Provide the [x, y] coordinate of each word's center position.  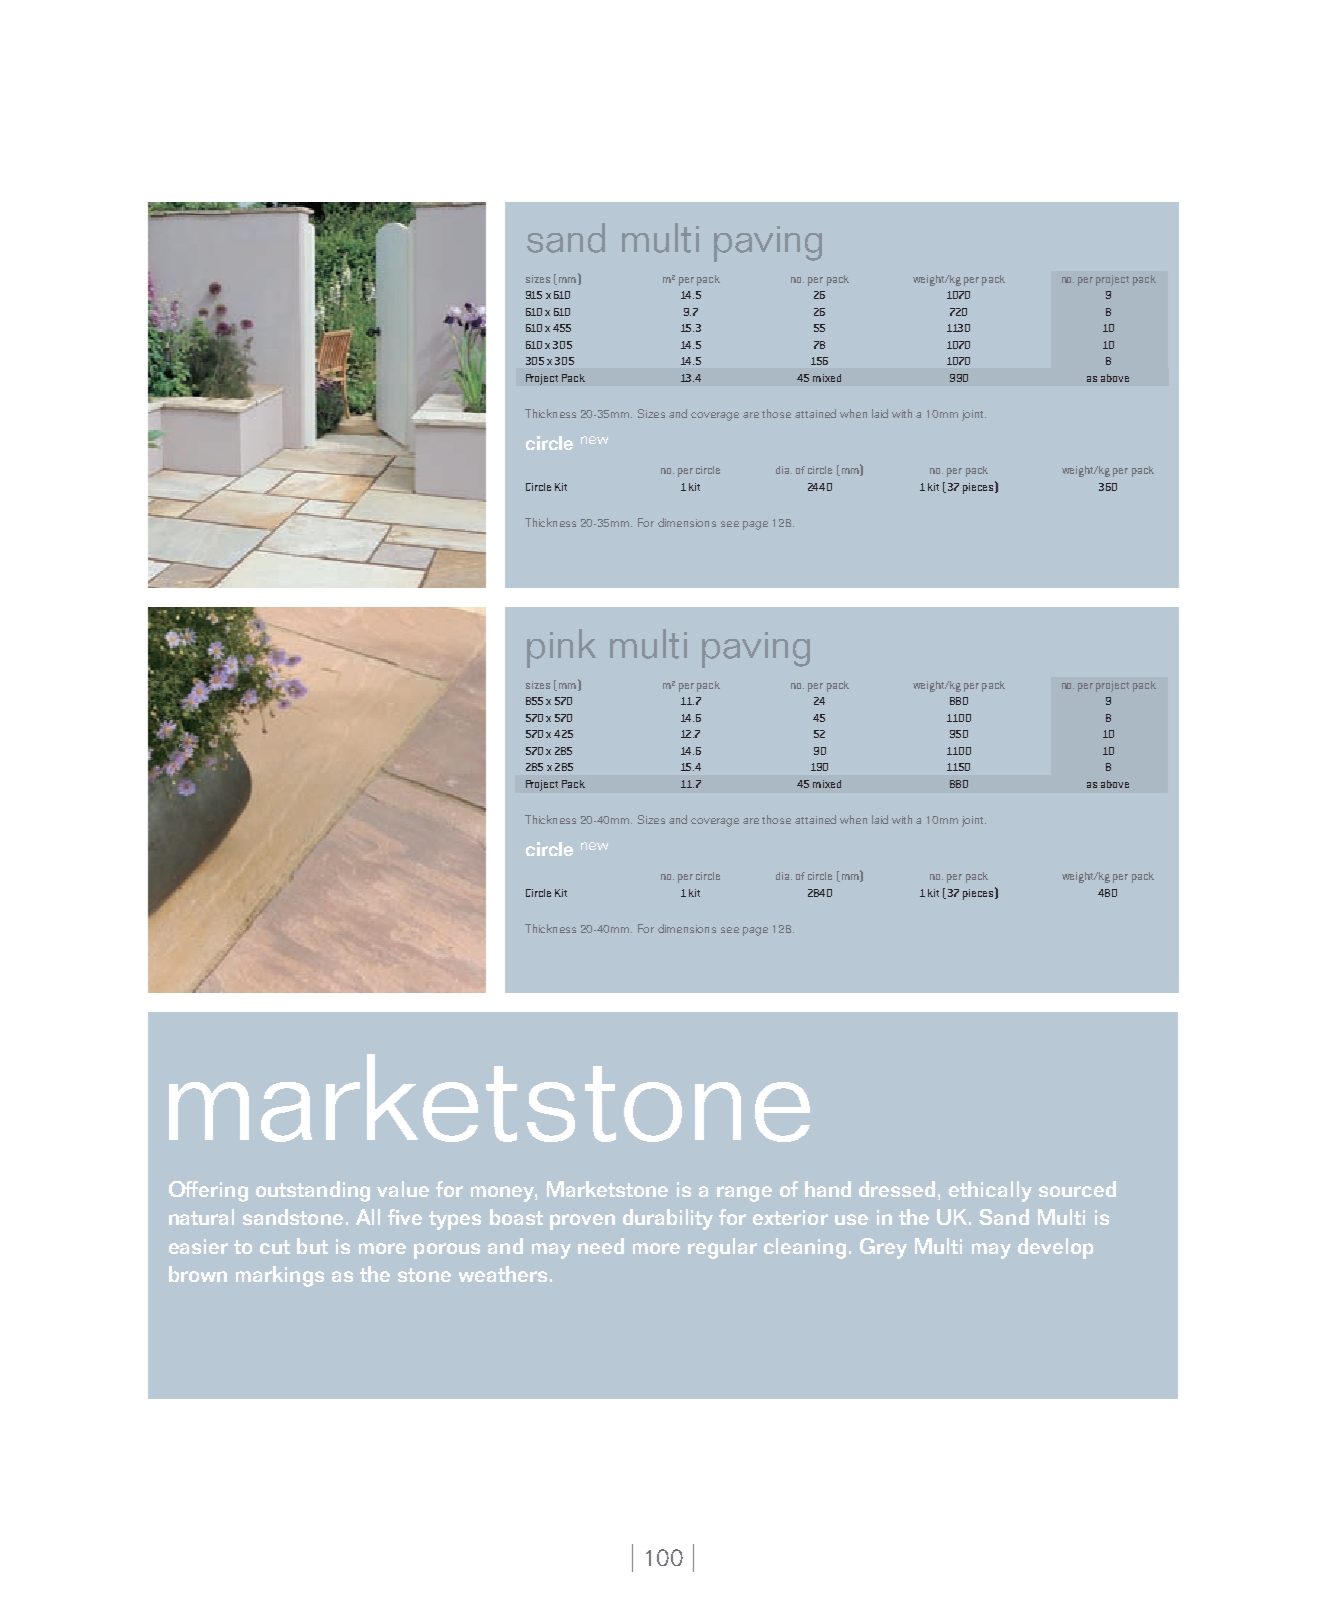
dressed [897, 1189]
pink [561, 648]
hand [828, 1189]
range [744, 1194]
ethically [990, 1191]
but [312, 1246]
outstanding [313, 1191]
